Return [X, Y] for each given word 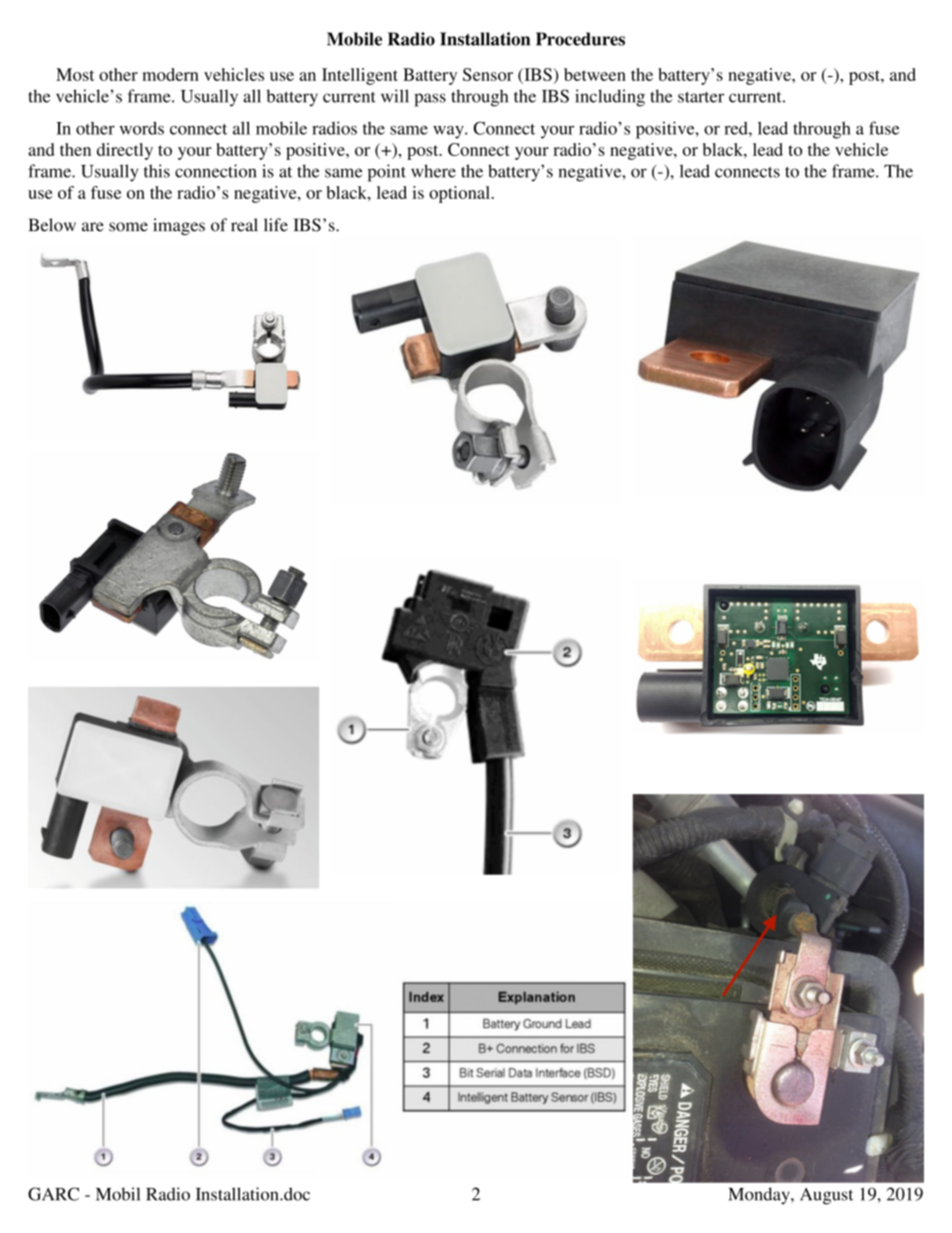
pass [430, 100]
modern [170, 74]
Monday [760, 1196]
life [276, 225]
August [826, 1196]
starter [701, 97]
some [128, 227]
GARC [53, 1194]
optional [459, 194]
